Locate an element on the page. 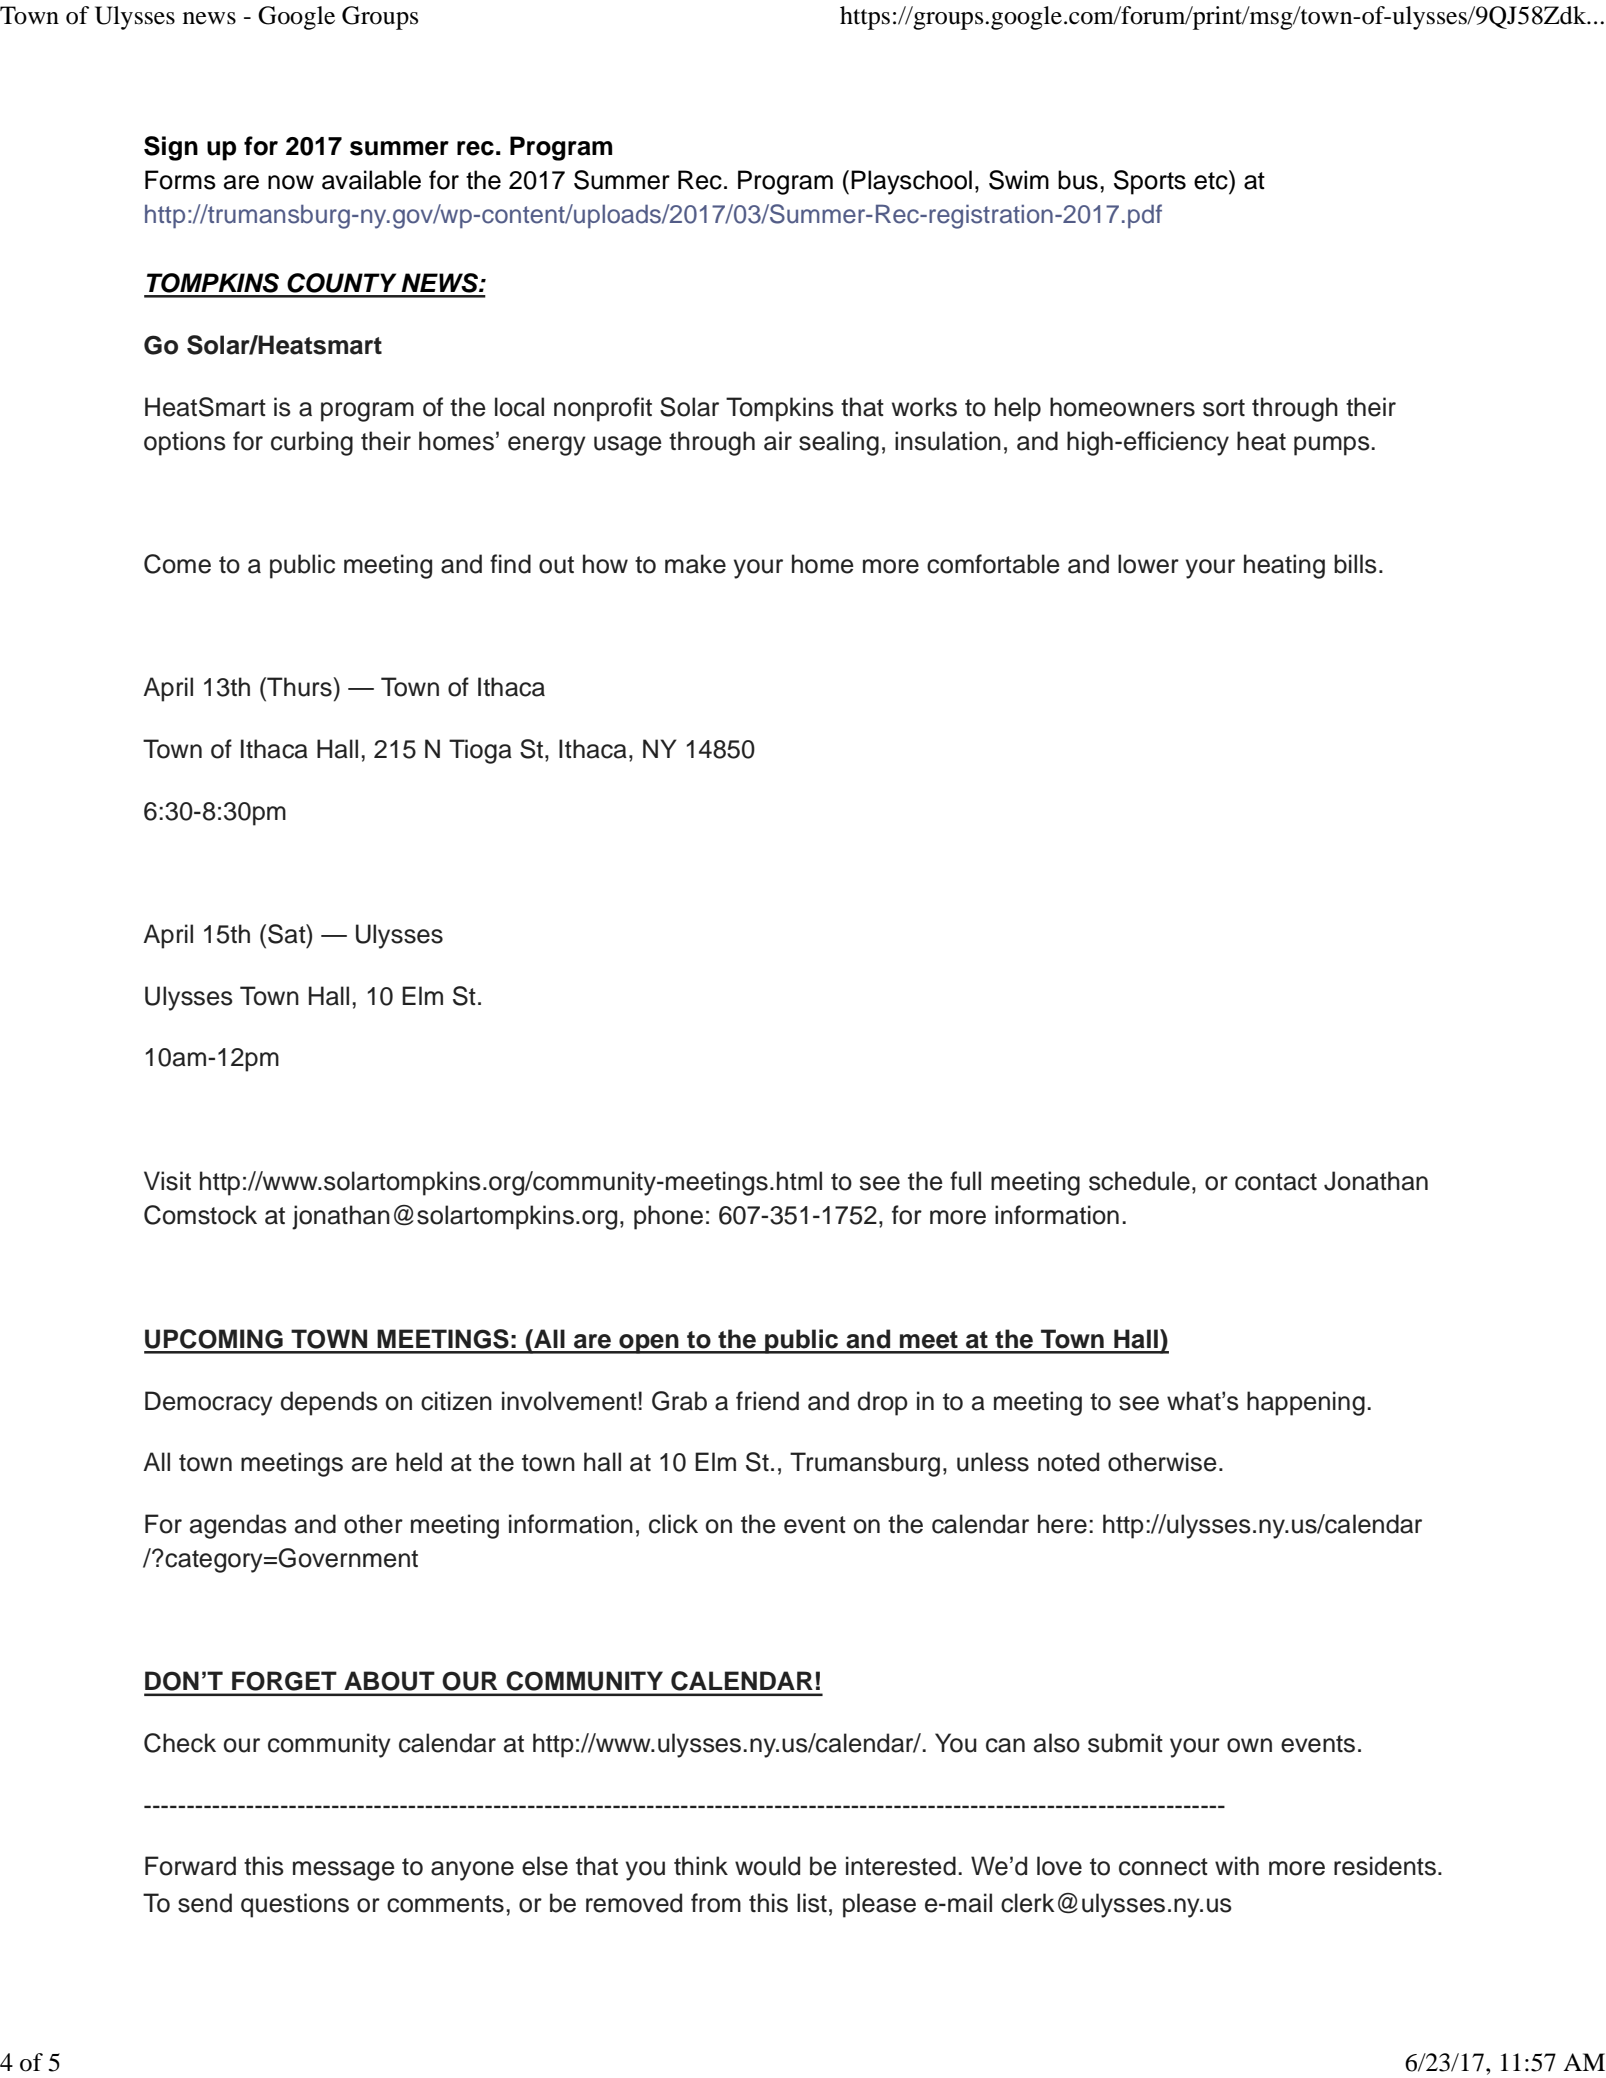 This page has width=1606, height=2078. with is located at coordinates (1237, 1865).
